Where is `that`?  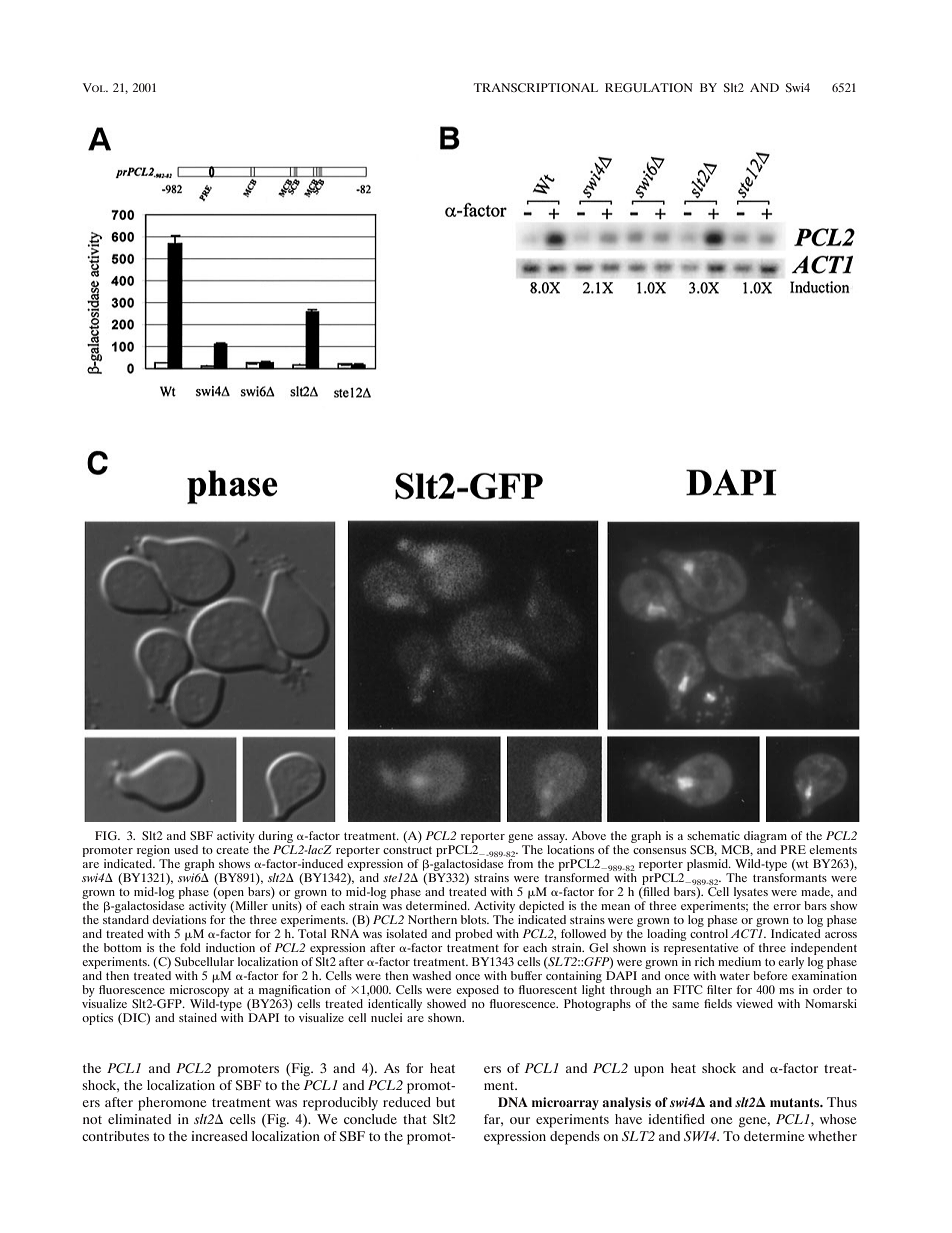 that is located at coordinates (415, 1119).
